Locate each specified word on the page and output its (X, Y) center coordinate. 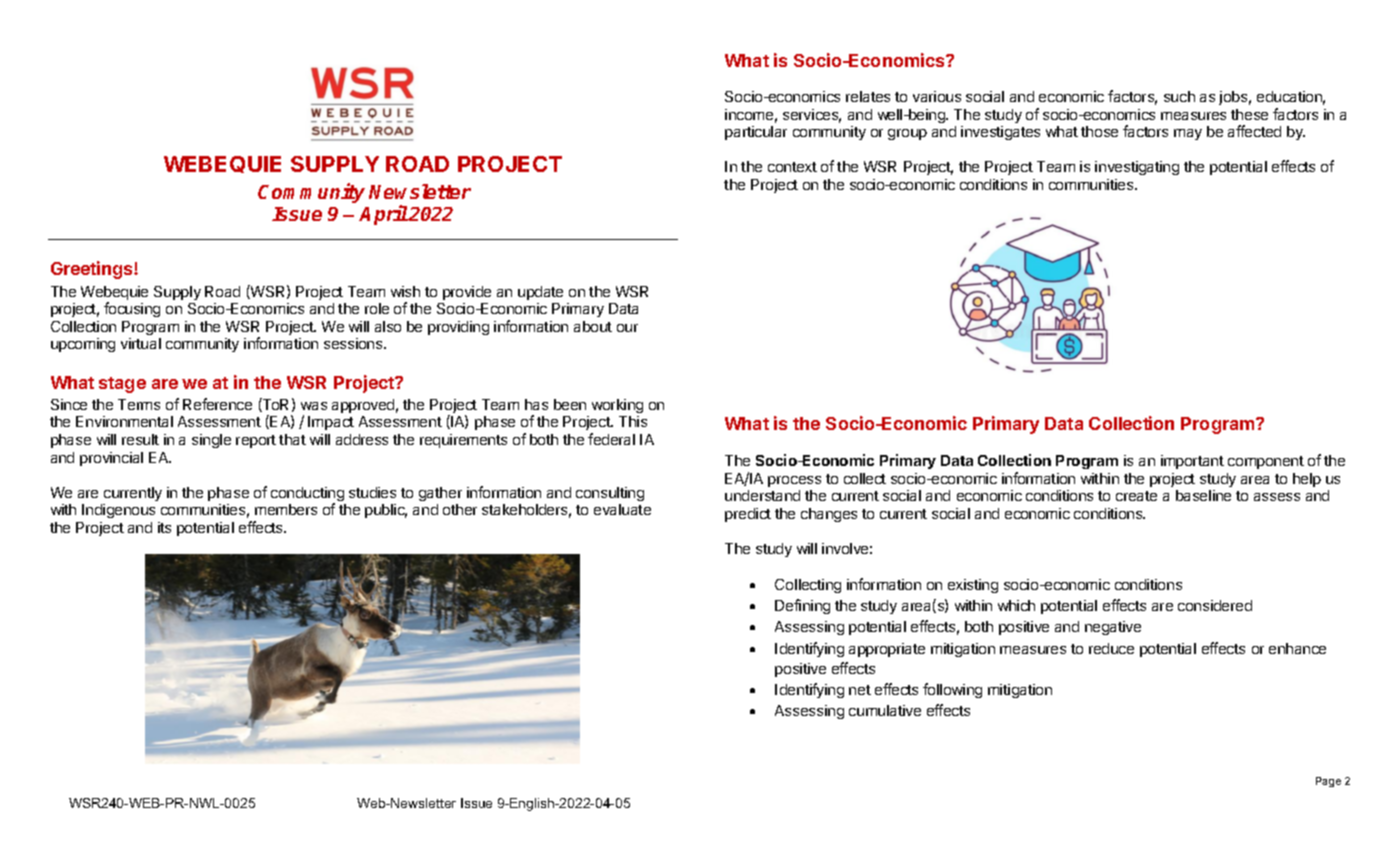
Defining (802, 606)
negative (1113, 628)
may (1188, 134)
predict (748, 515)
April (384, 215)
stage (122, 385)
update (540, 293)
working (617, 406)
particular (756, 133)
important (1192, 462)
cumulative (885, 710)
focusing (132, 309)
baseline (1203, 495)
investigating (1137, 168)
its (164, 527)
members (286, 509)
